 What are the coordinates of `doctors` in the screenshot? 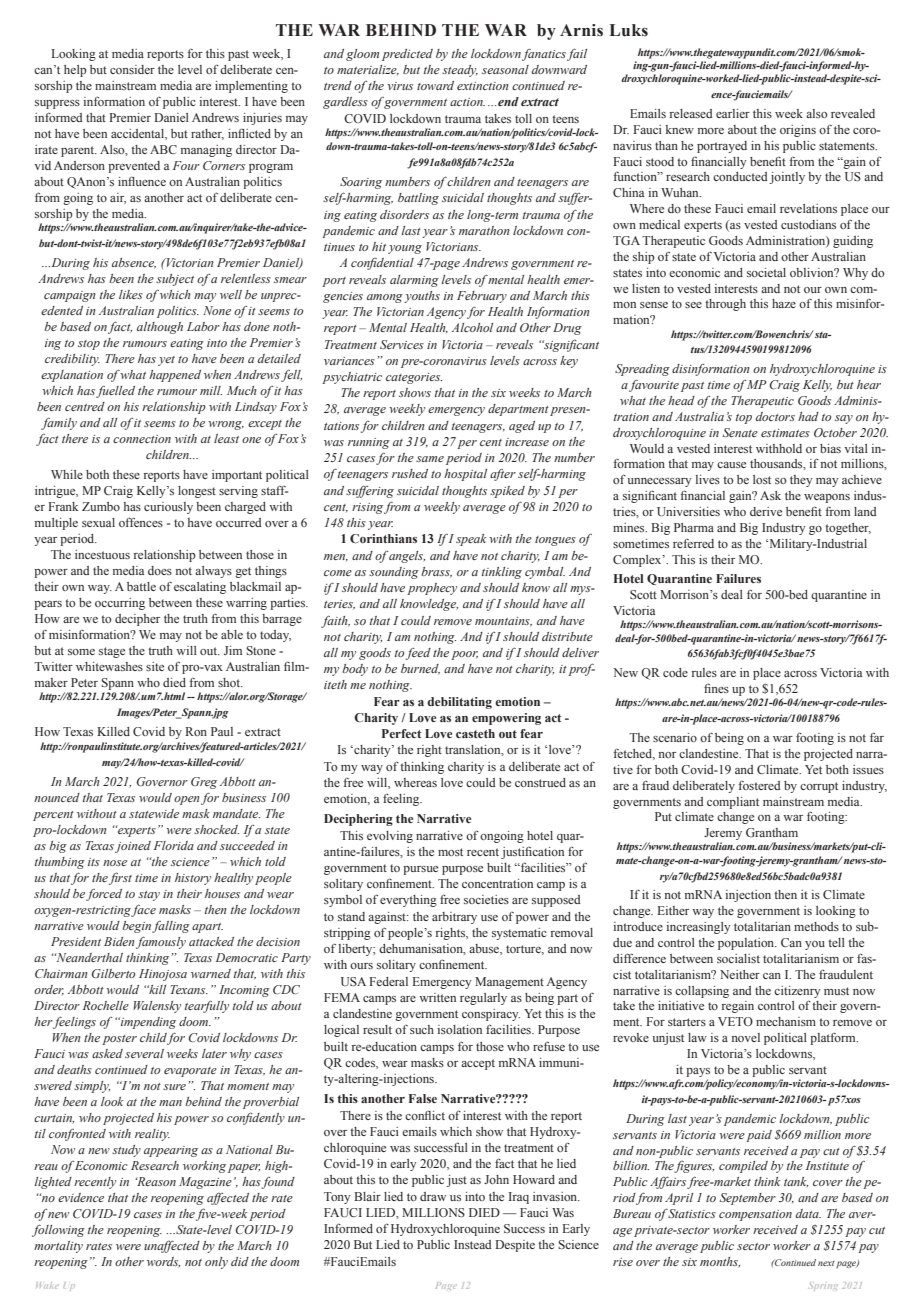 It's located at (775, 416).
